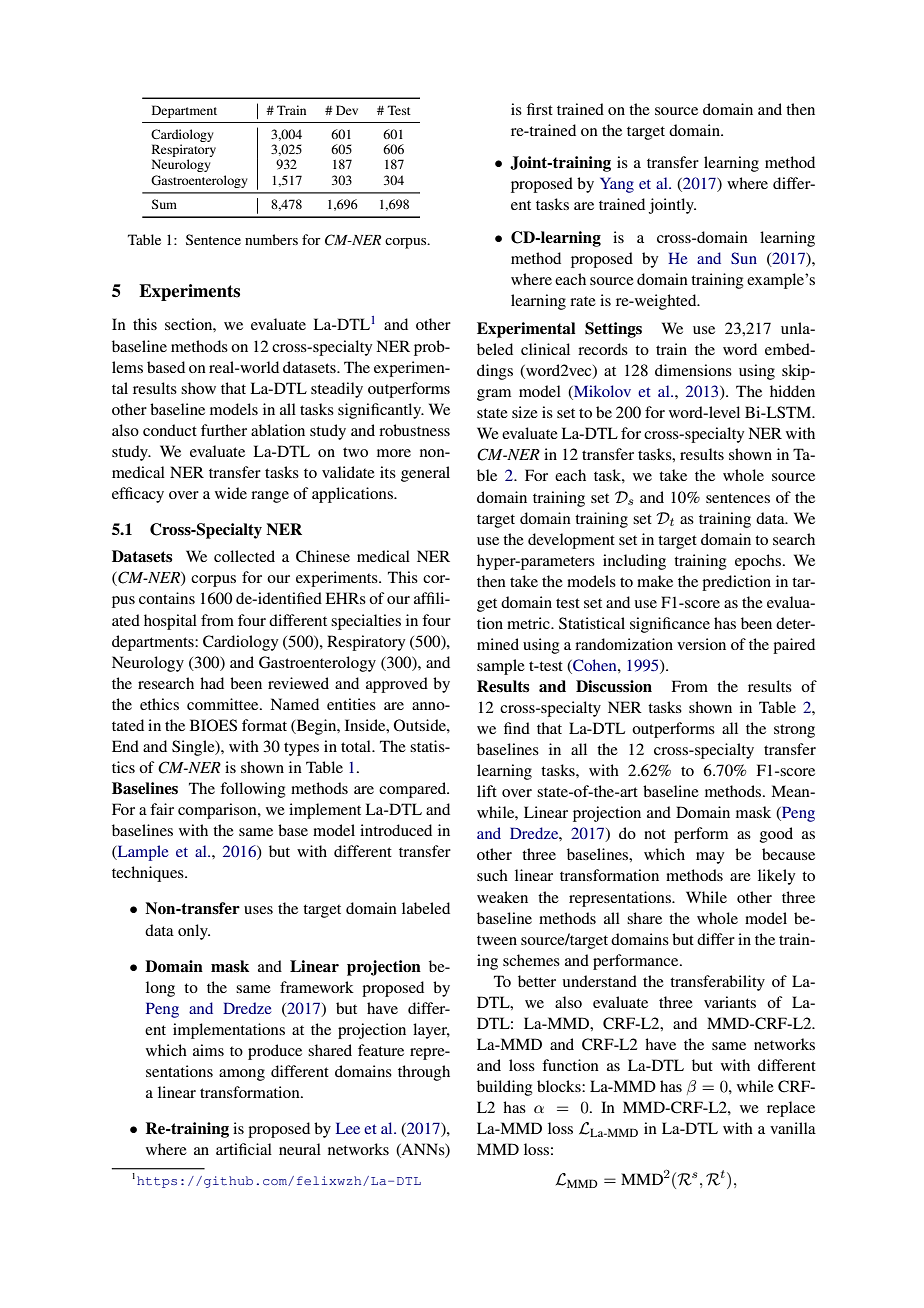  What do you see at coordinates (617, 185) in the image?
I see `Yang` at bounding box center [617, 185].
